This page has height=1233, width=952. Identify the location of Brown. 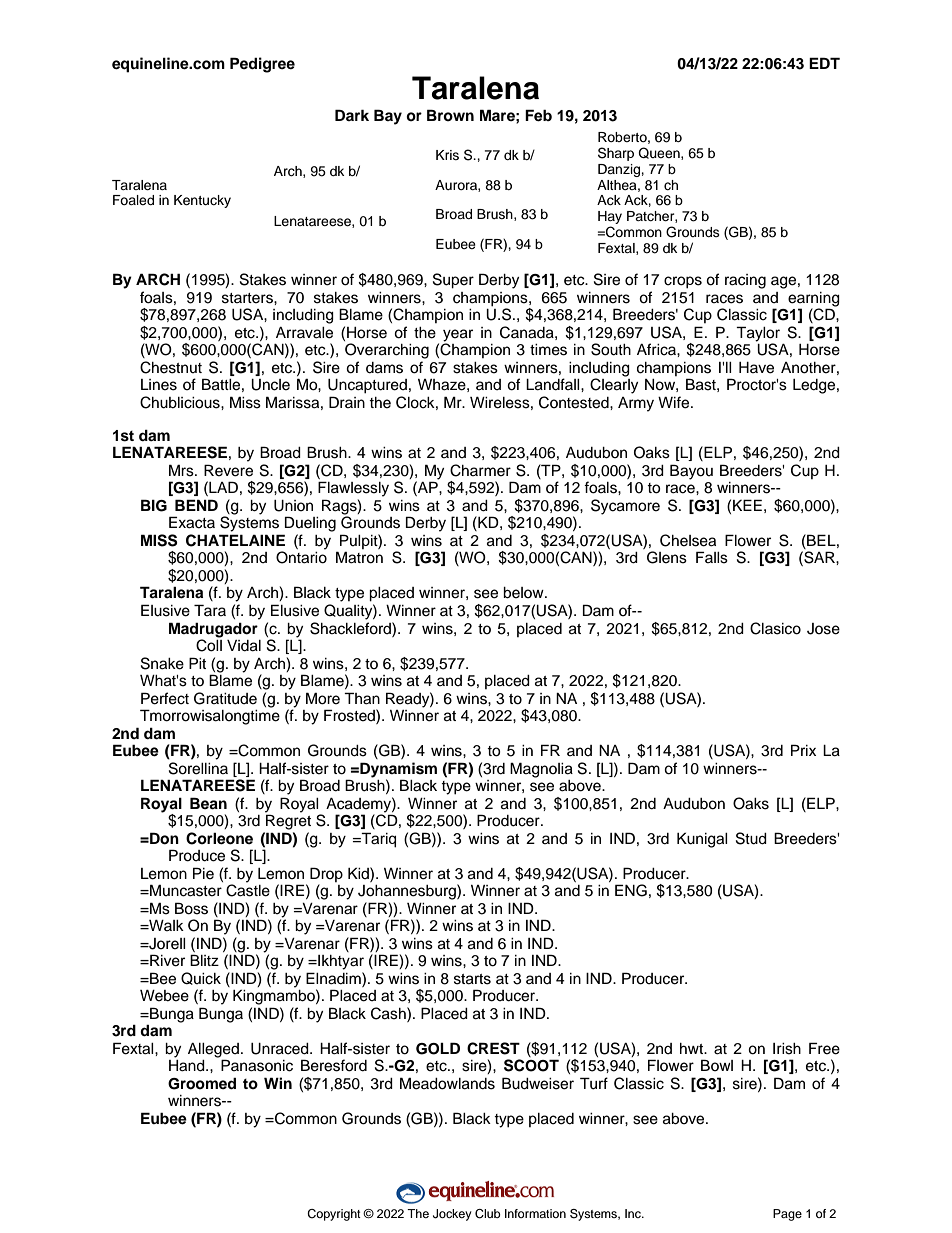
(450, 115).
